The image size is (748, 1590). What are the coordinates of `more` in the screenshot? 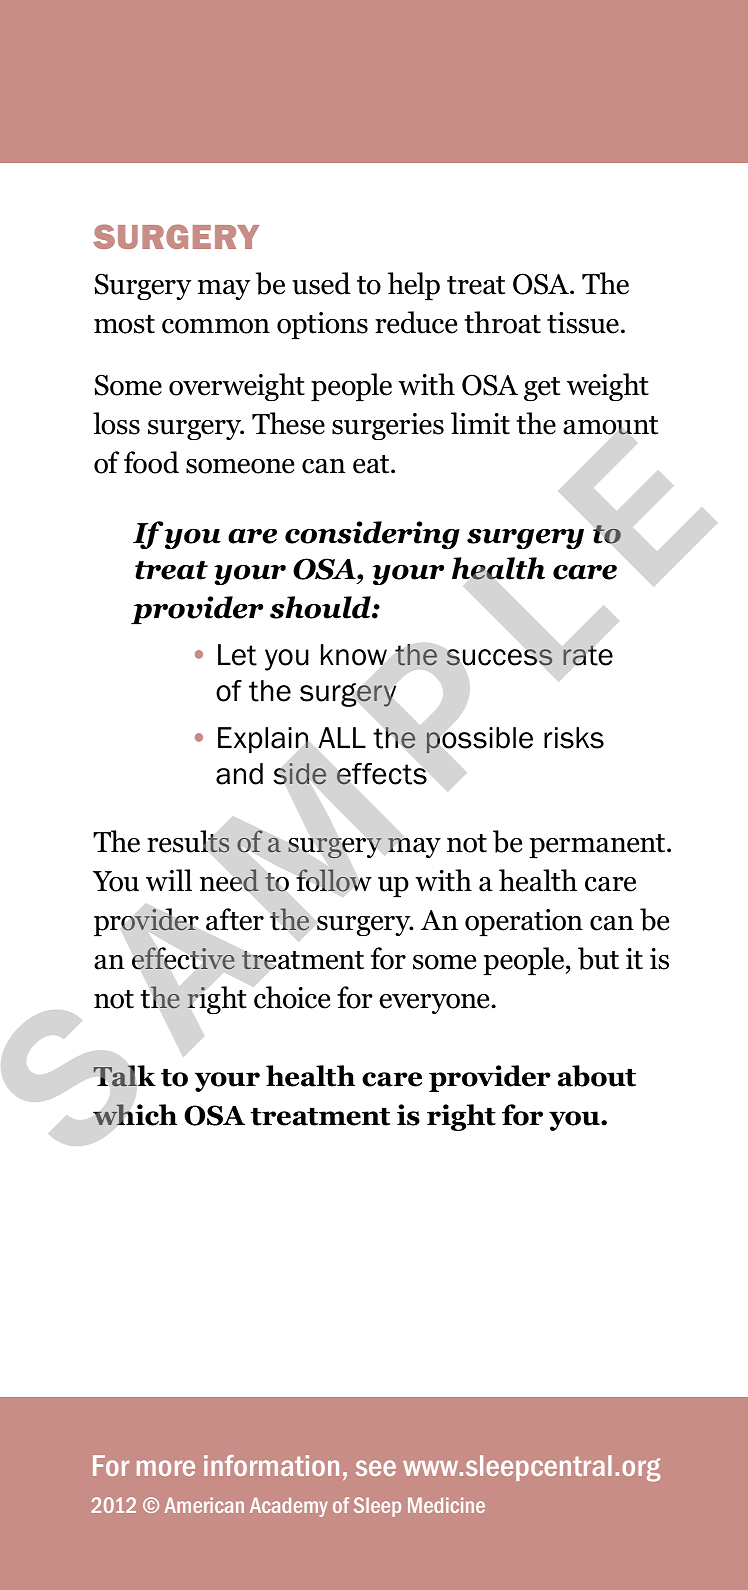 It's located at (166, 1468).
